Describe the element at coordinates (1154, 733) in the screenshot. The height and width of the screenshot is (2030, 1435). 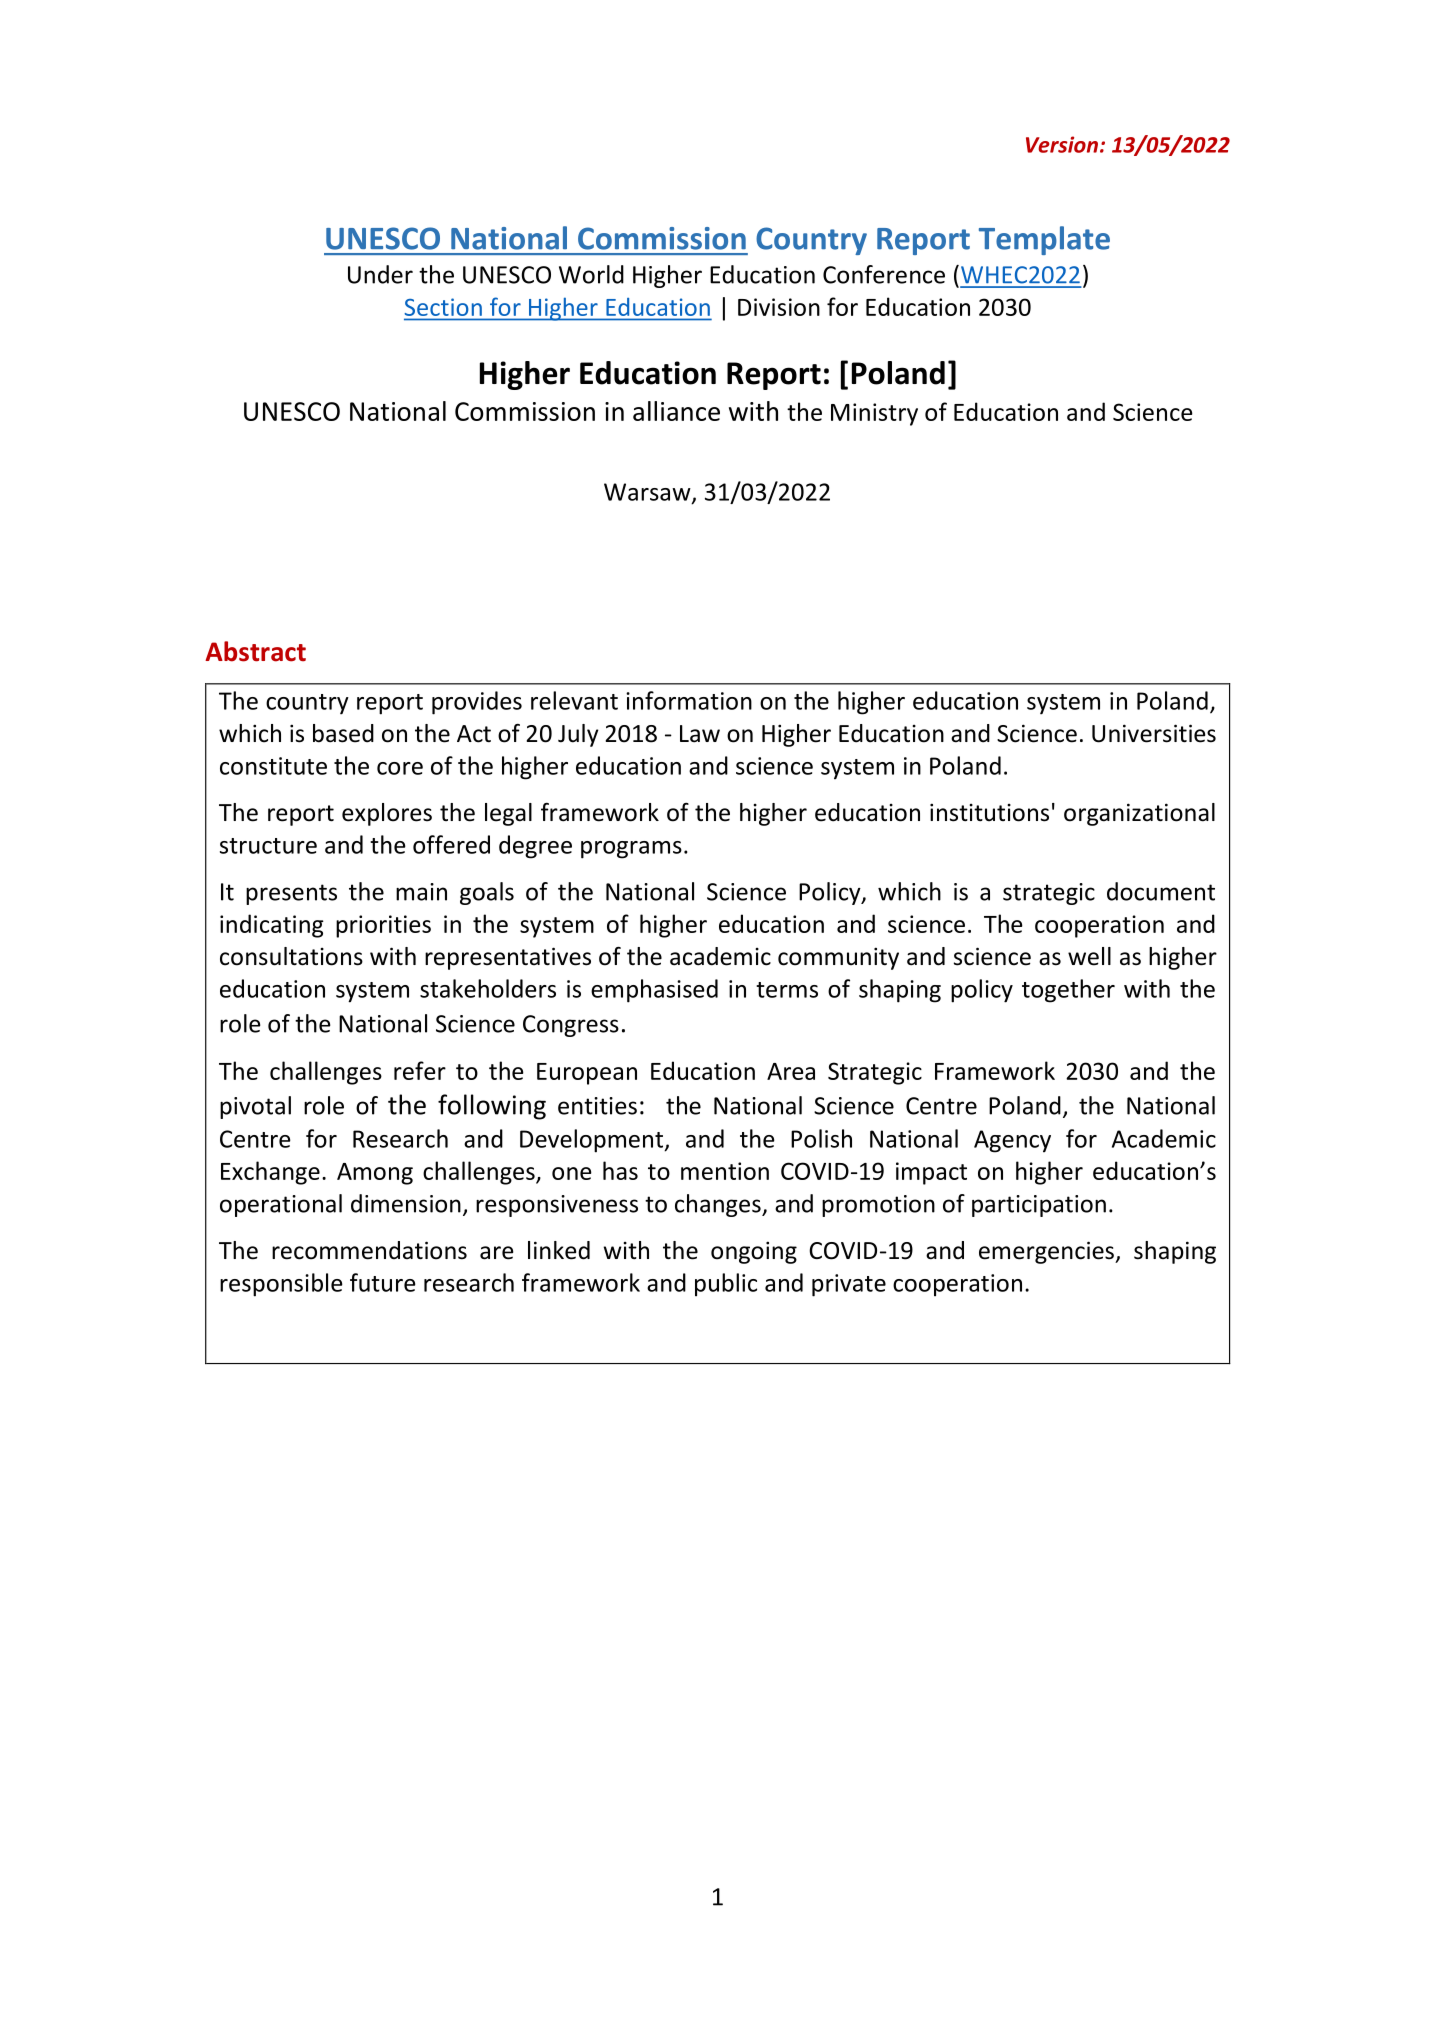
I see `Universities` at that location.
